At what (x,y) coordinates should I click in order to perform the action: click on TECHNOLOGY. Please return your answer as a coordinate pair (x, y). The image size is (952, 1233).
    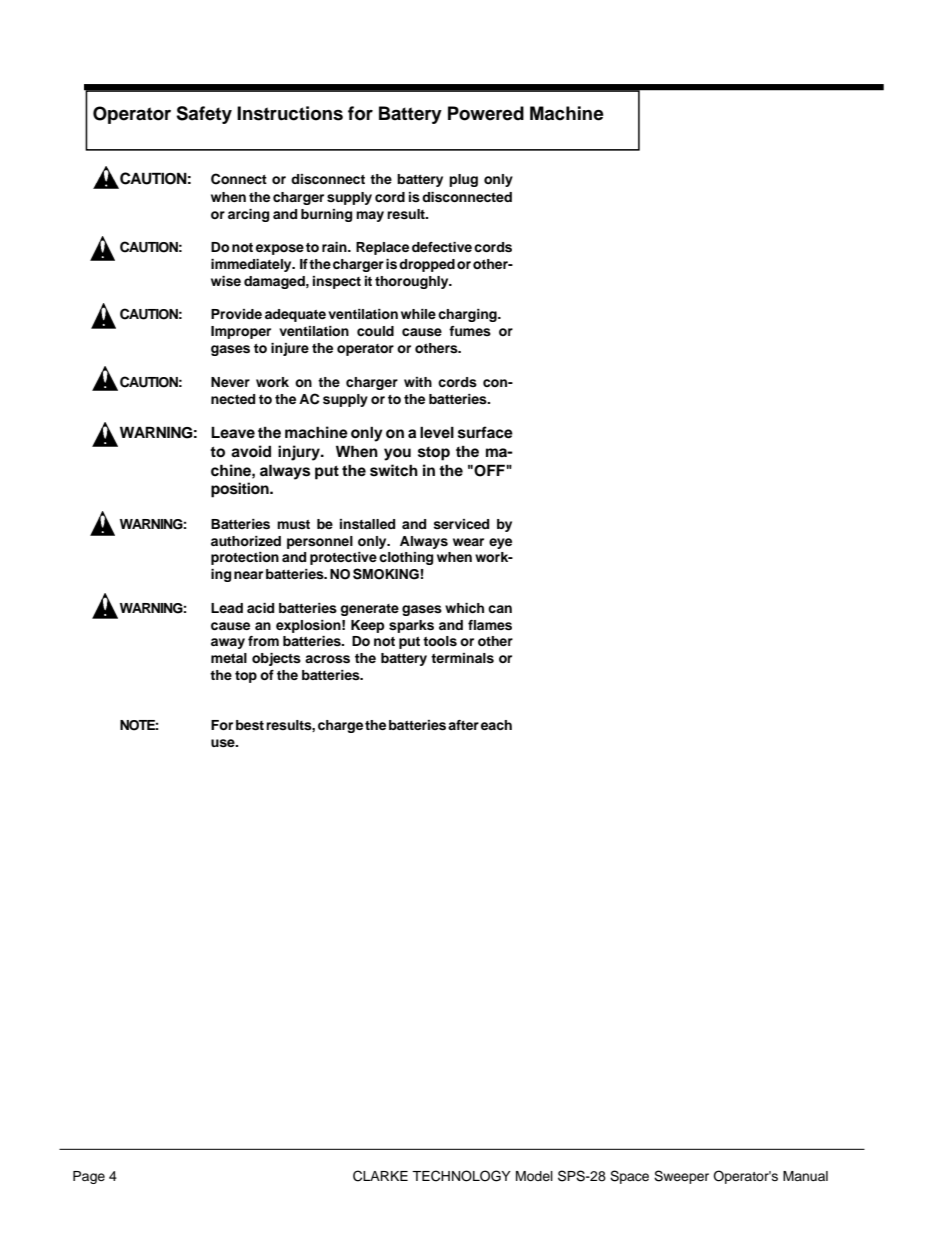
    Looking at the image, I should click on (461, 1176).
